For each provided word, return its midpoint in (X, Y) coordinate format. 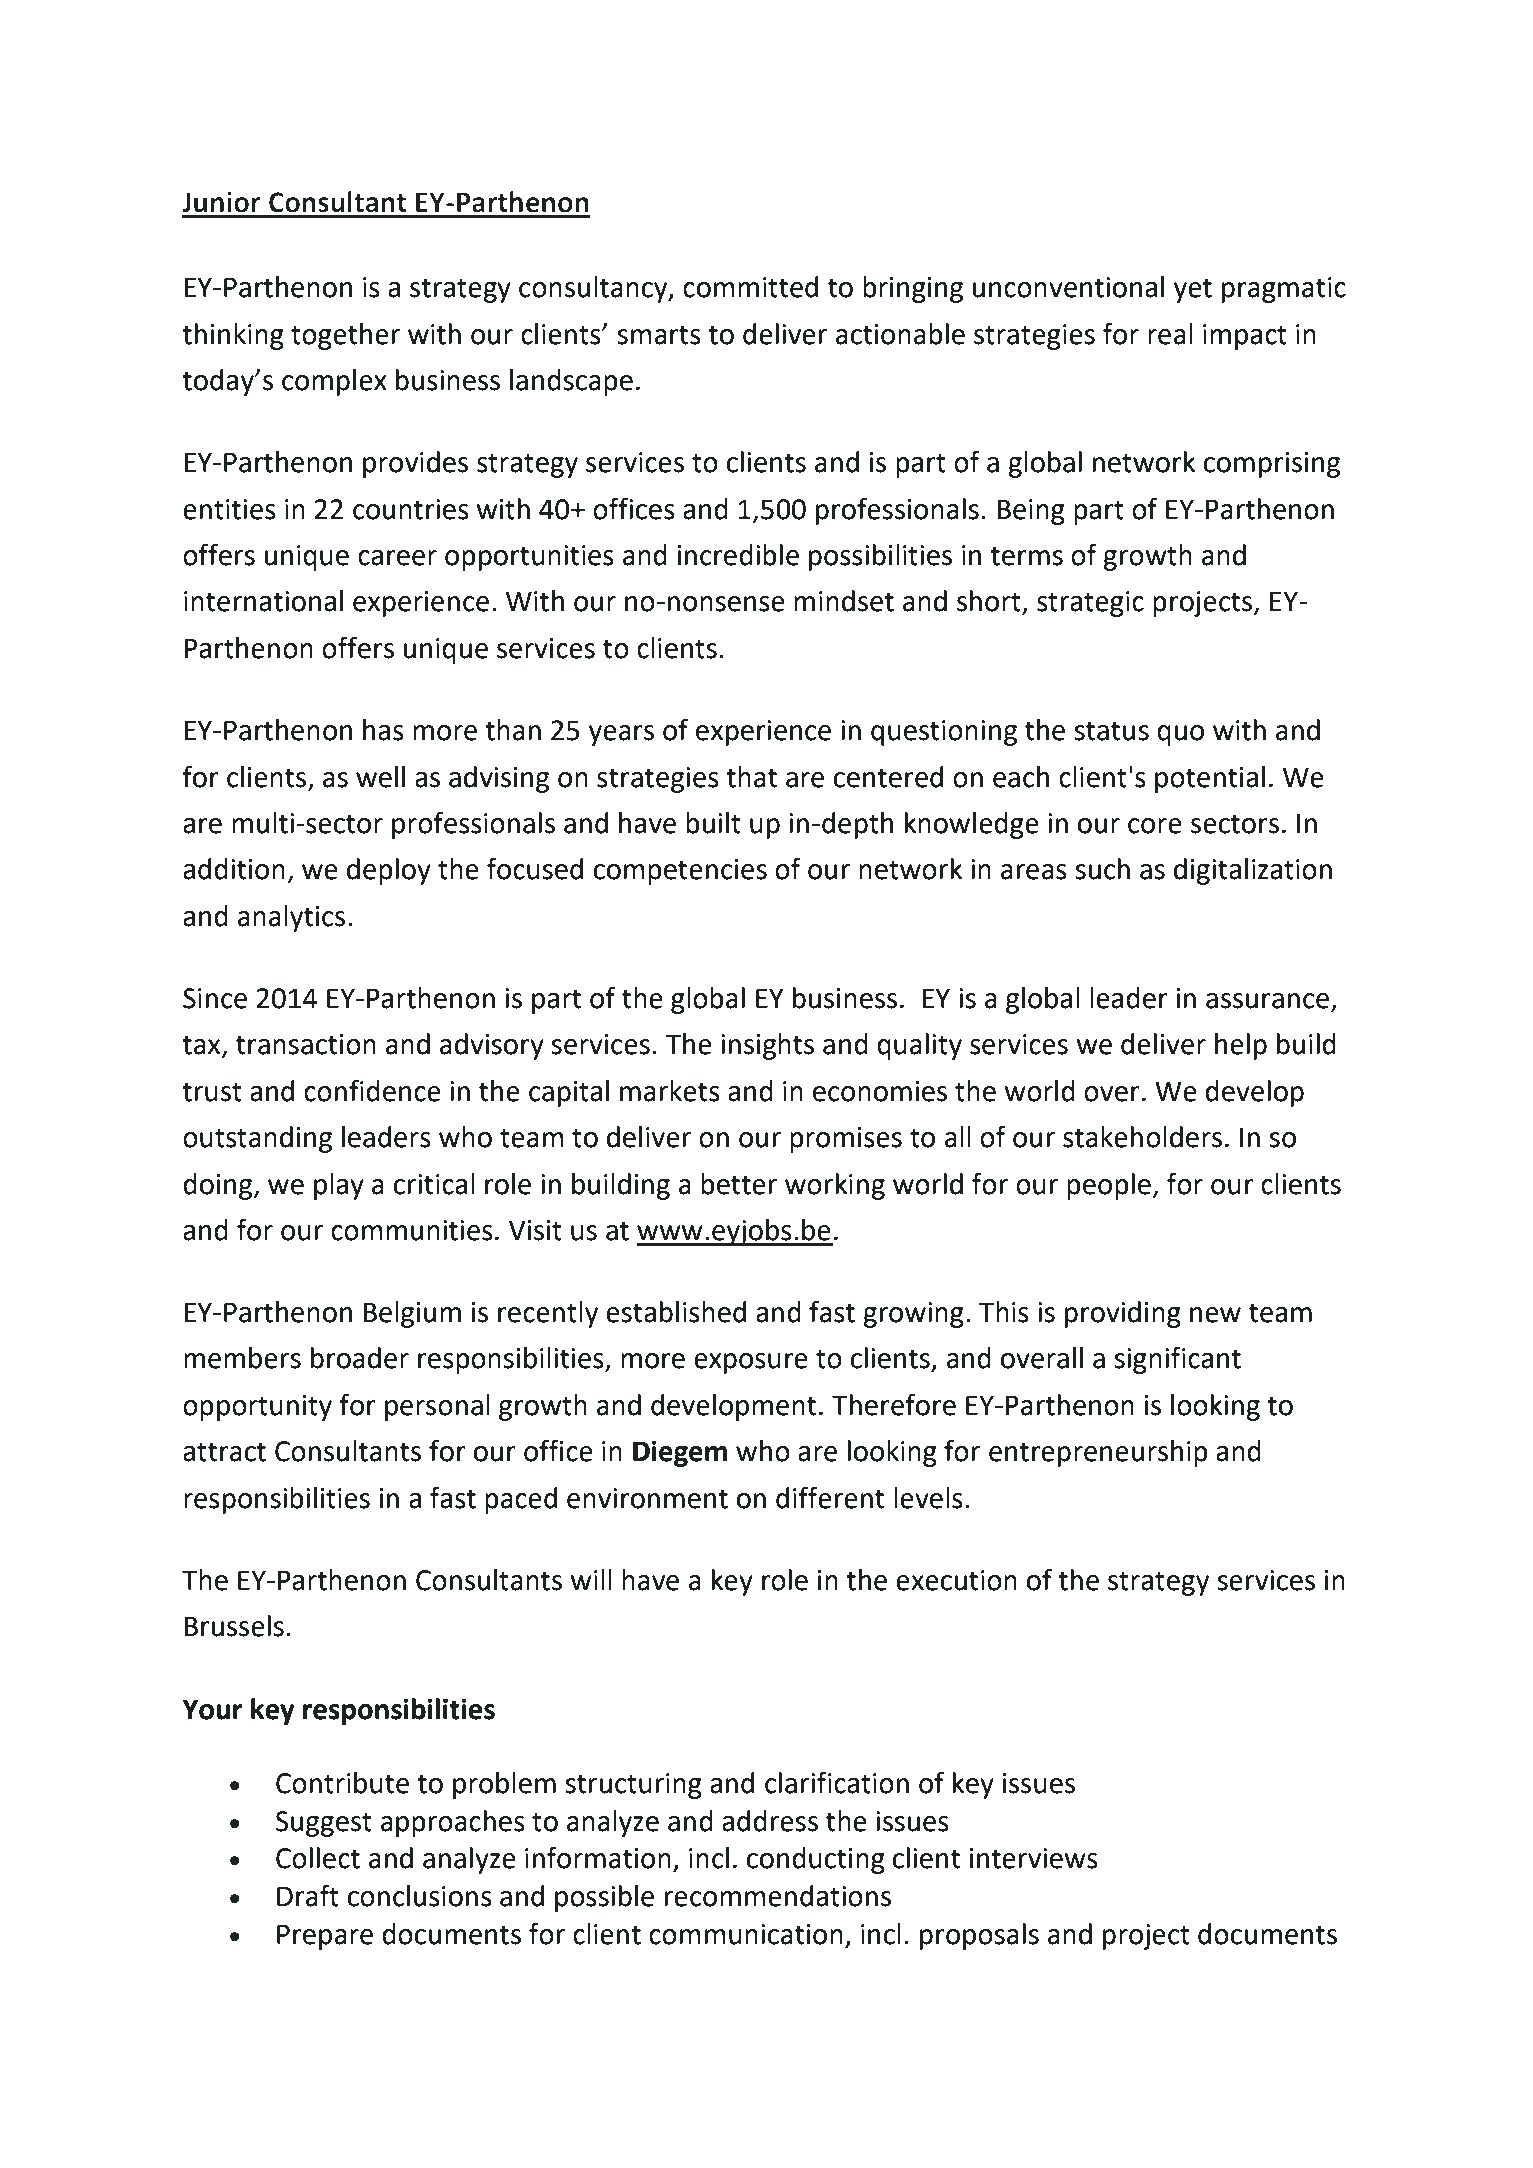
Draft (308, 1895)
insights (767, 1046)
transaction (306, 1044)
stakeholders (1142, 1137)
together (345, 336)
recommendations (778, 1896)
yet (1193, 290)
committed (750, 287)
